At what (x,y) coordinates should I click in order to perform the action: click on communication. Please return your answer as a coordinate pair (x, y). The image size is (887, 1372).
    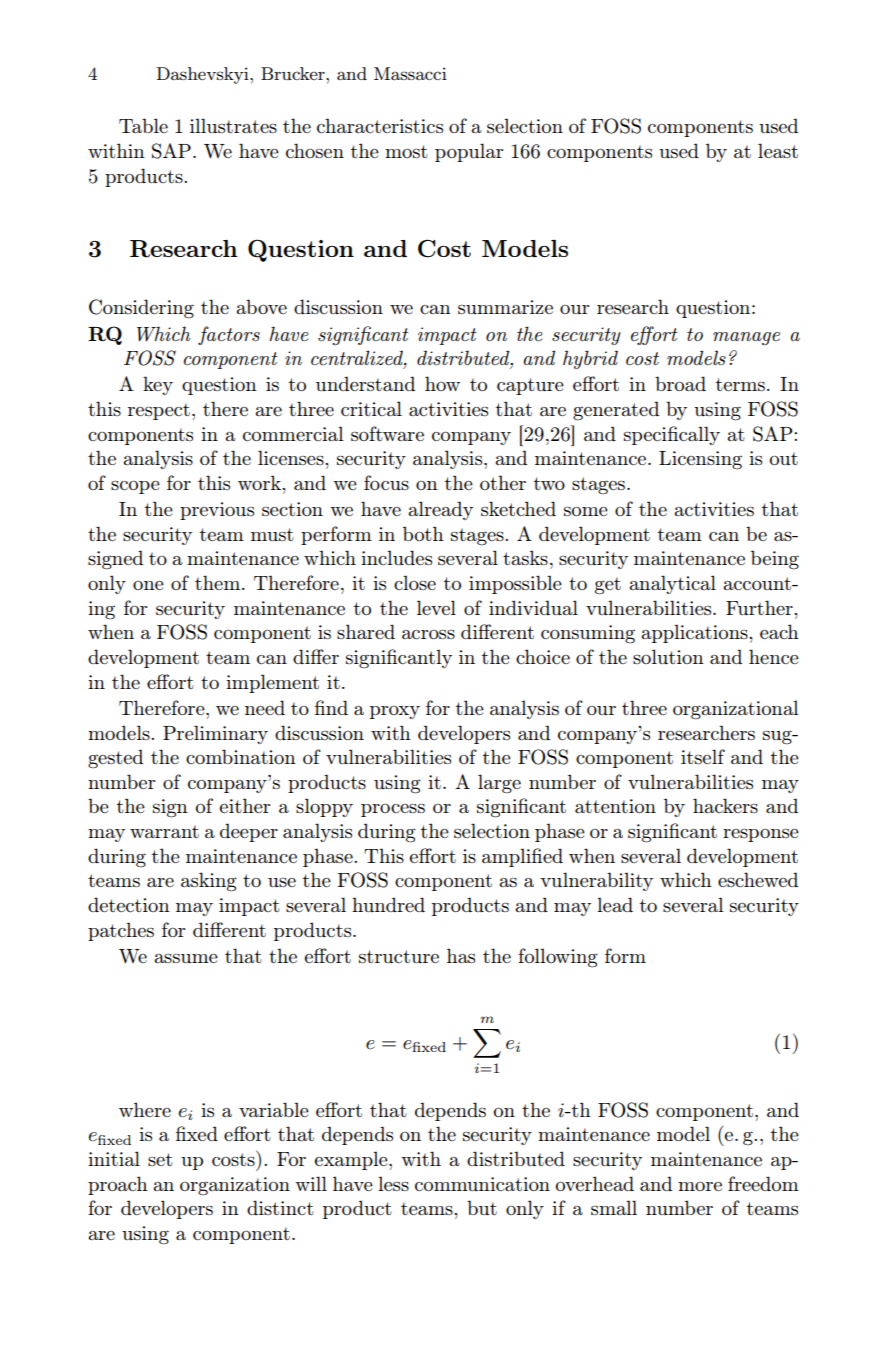
    Looking at the image, I should click on (482, 1184).
